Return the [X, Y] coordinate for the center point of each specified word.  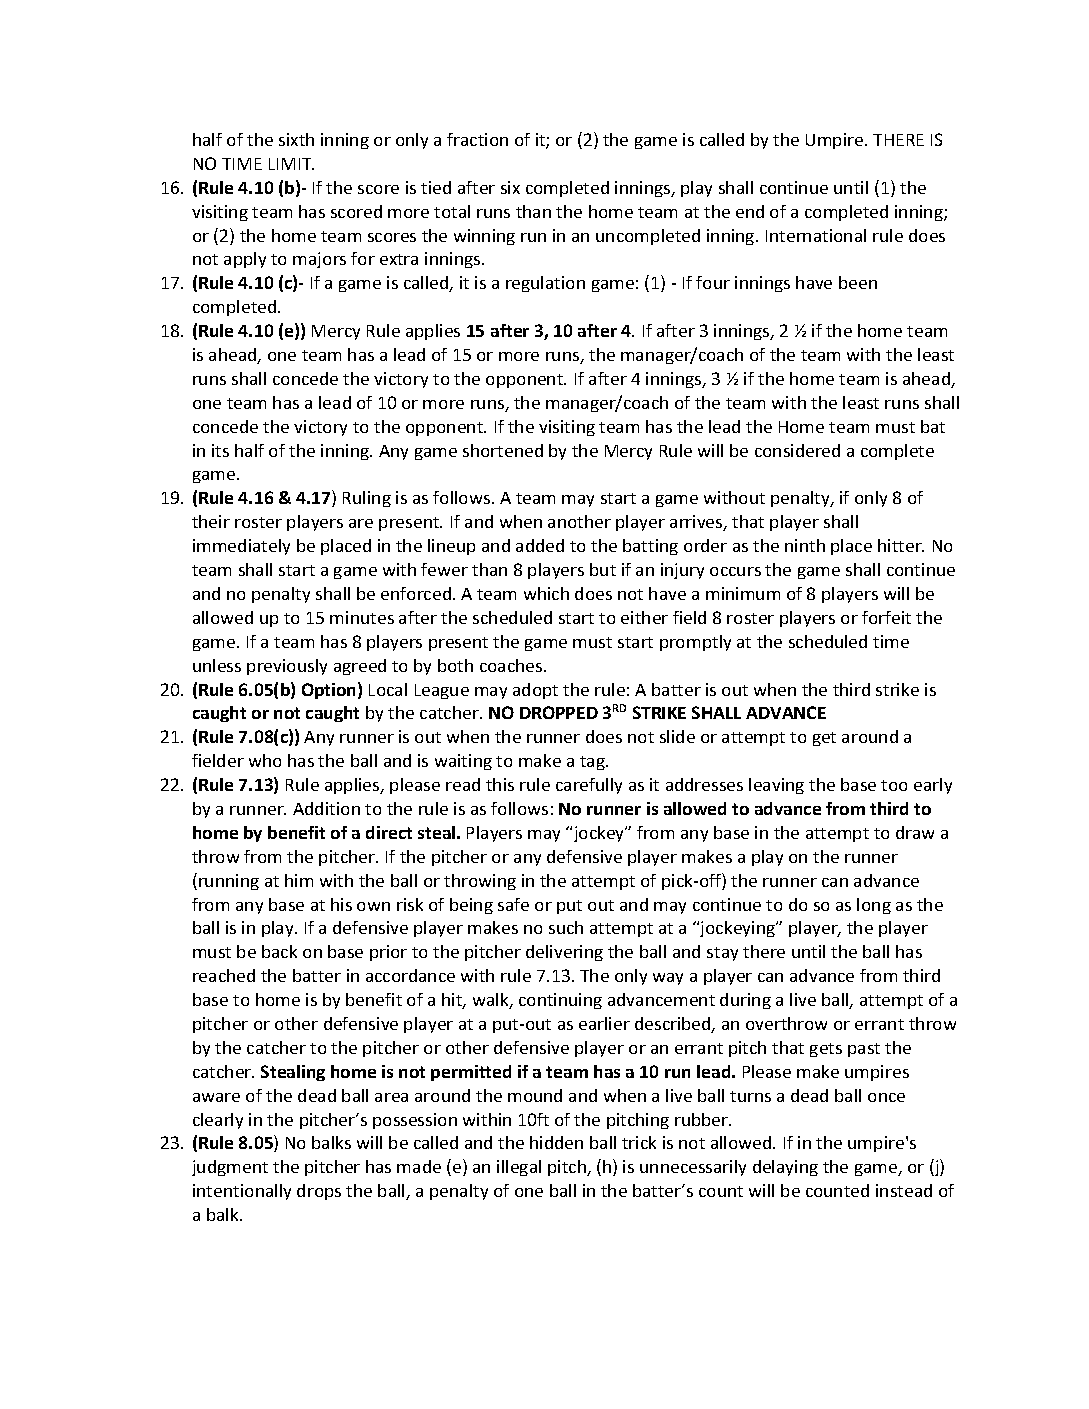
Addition [326, 808]
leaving [776, 786]
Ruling [367, 499]
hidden [556, 1142]
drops [319, 1192]
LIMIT [291, 164]
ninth [805, 545]
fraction [477, 139]
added [540, 545]
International [816, 235]
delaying [785, 1168]
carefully [589, 786]
